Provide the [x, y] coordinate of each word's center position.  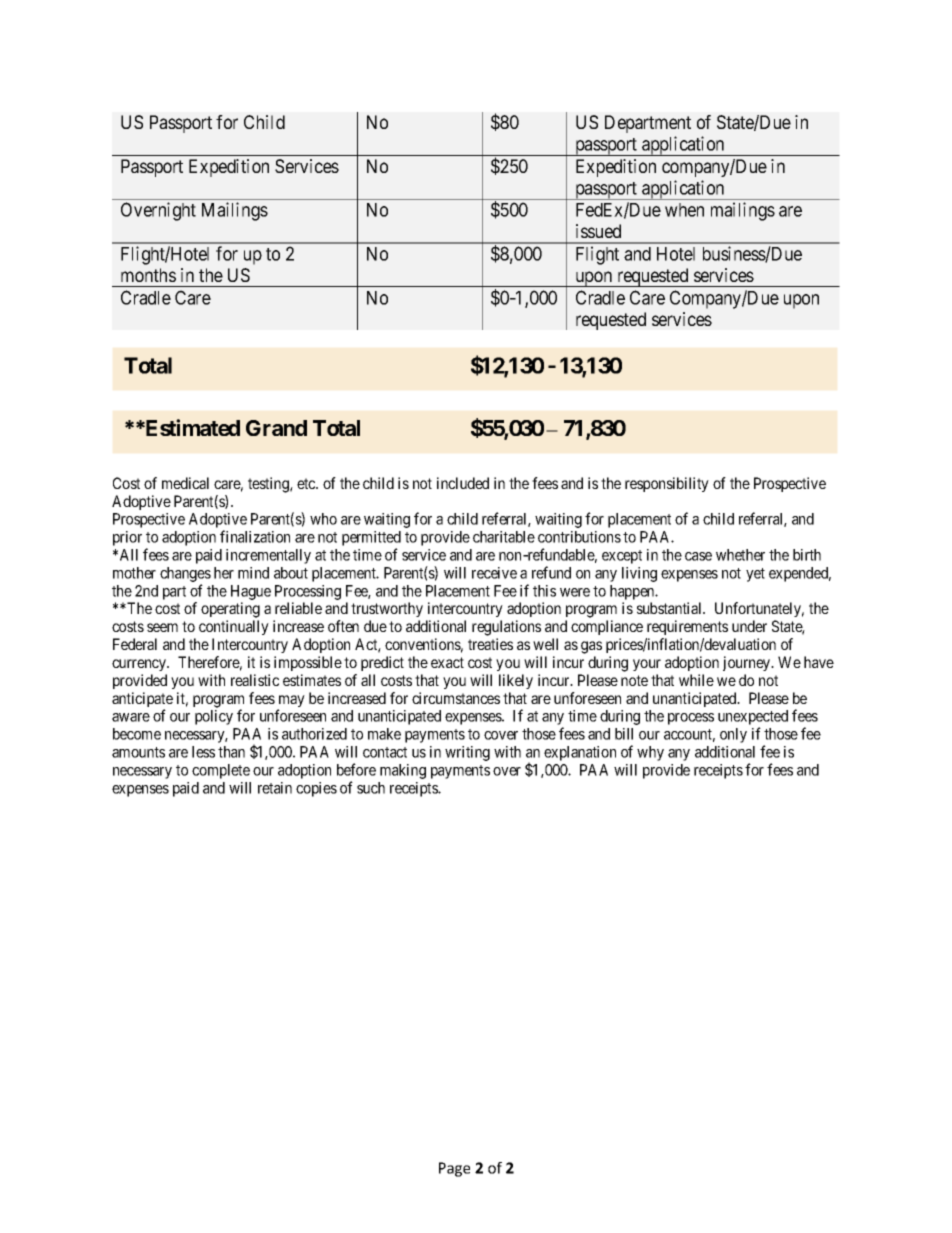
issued [598, 231]
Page [454, 1169]
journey [748, 663]
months [148, 275]
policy [214, 717]
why [650, 753]
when [684, 210]
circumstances [456, 698]
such [371, 788]
